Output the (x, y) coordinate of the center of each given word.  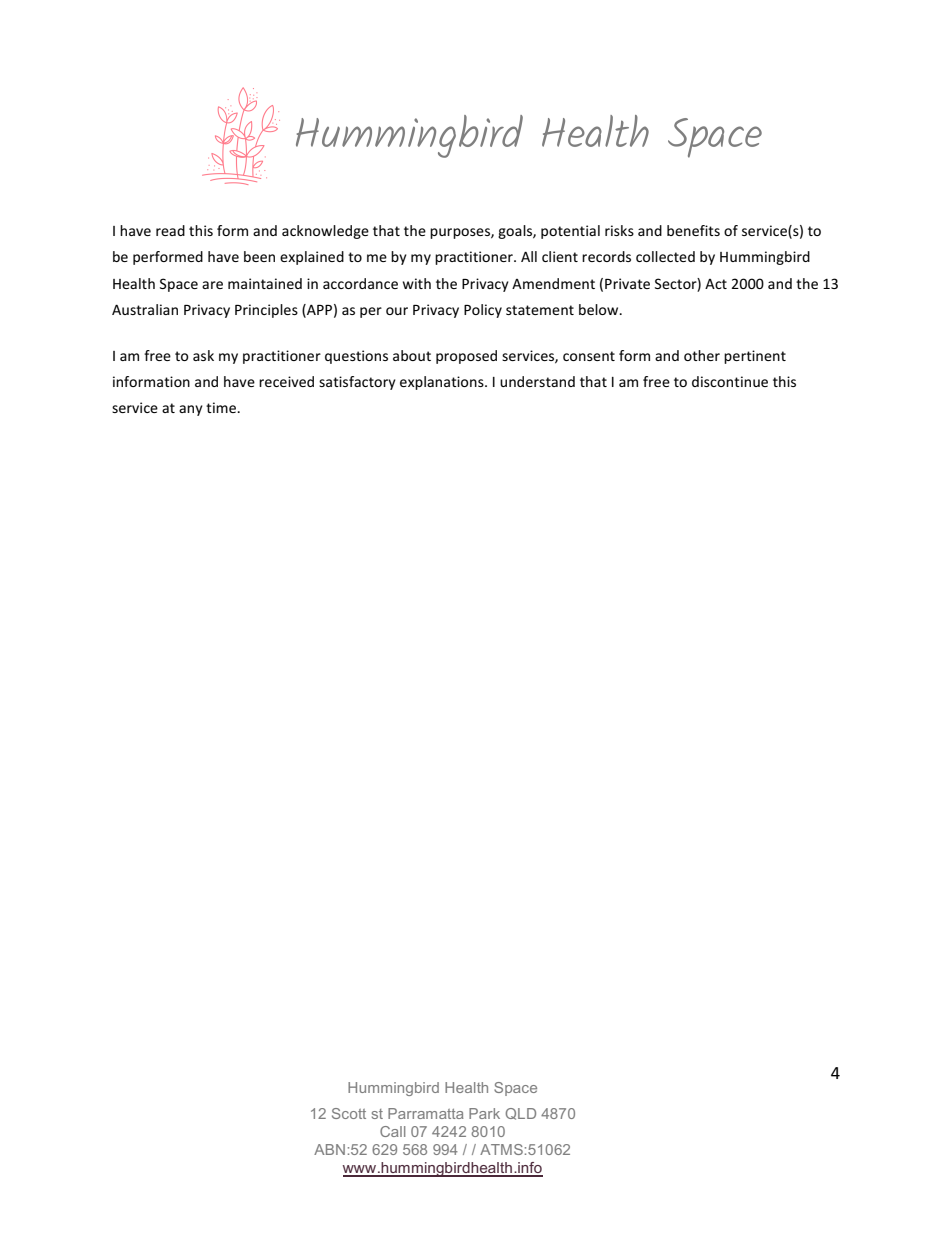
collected (665, 256)
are (212, 285)
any (191, 410)
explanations (443, 383)
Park (484, 1113)
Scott (349, 1113)
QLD (520, 1114)
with (417, 283)
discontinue (730, 381)
